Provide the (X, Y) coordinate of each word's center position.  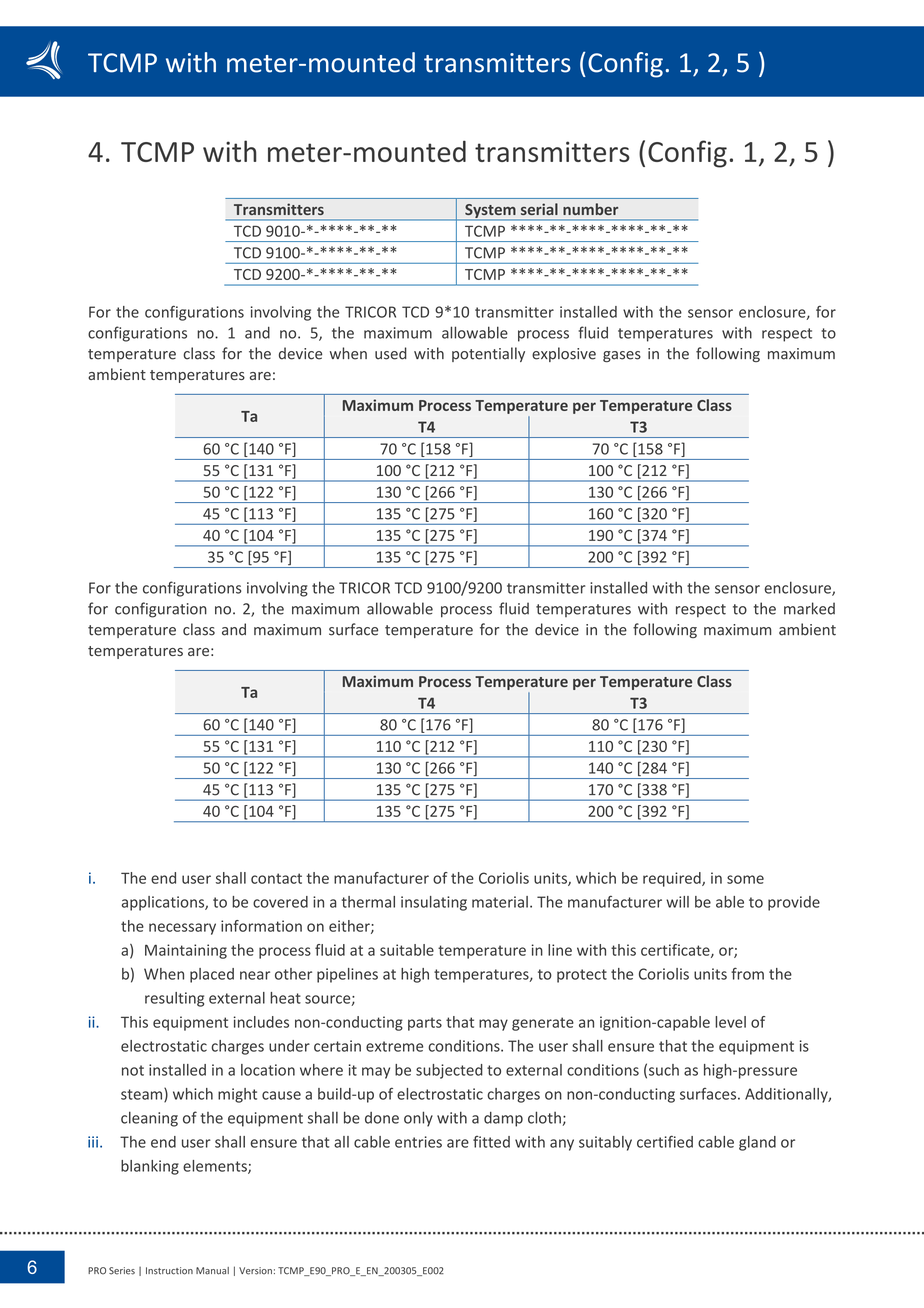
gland (757, 1143)
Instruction (169, 1271)
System (490, 212)
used (391, 353)
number (590, 209)
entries (418, 1142)
